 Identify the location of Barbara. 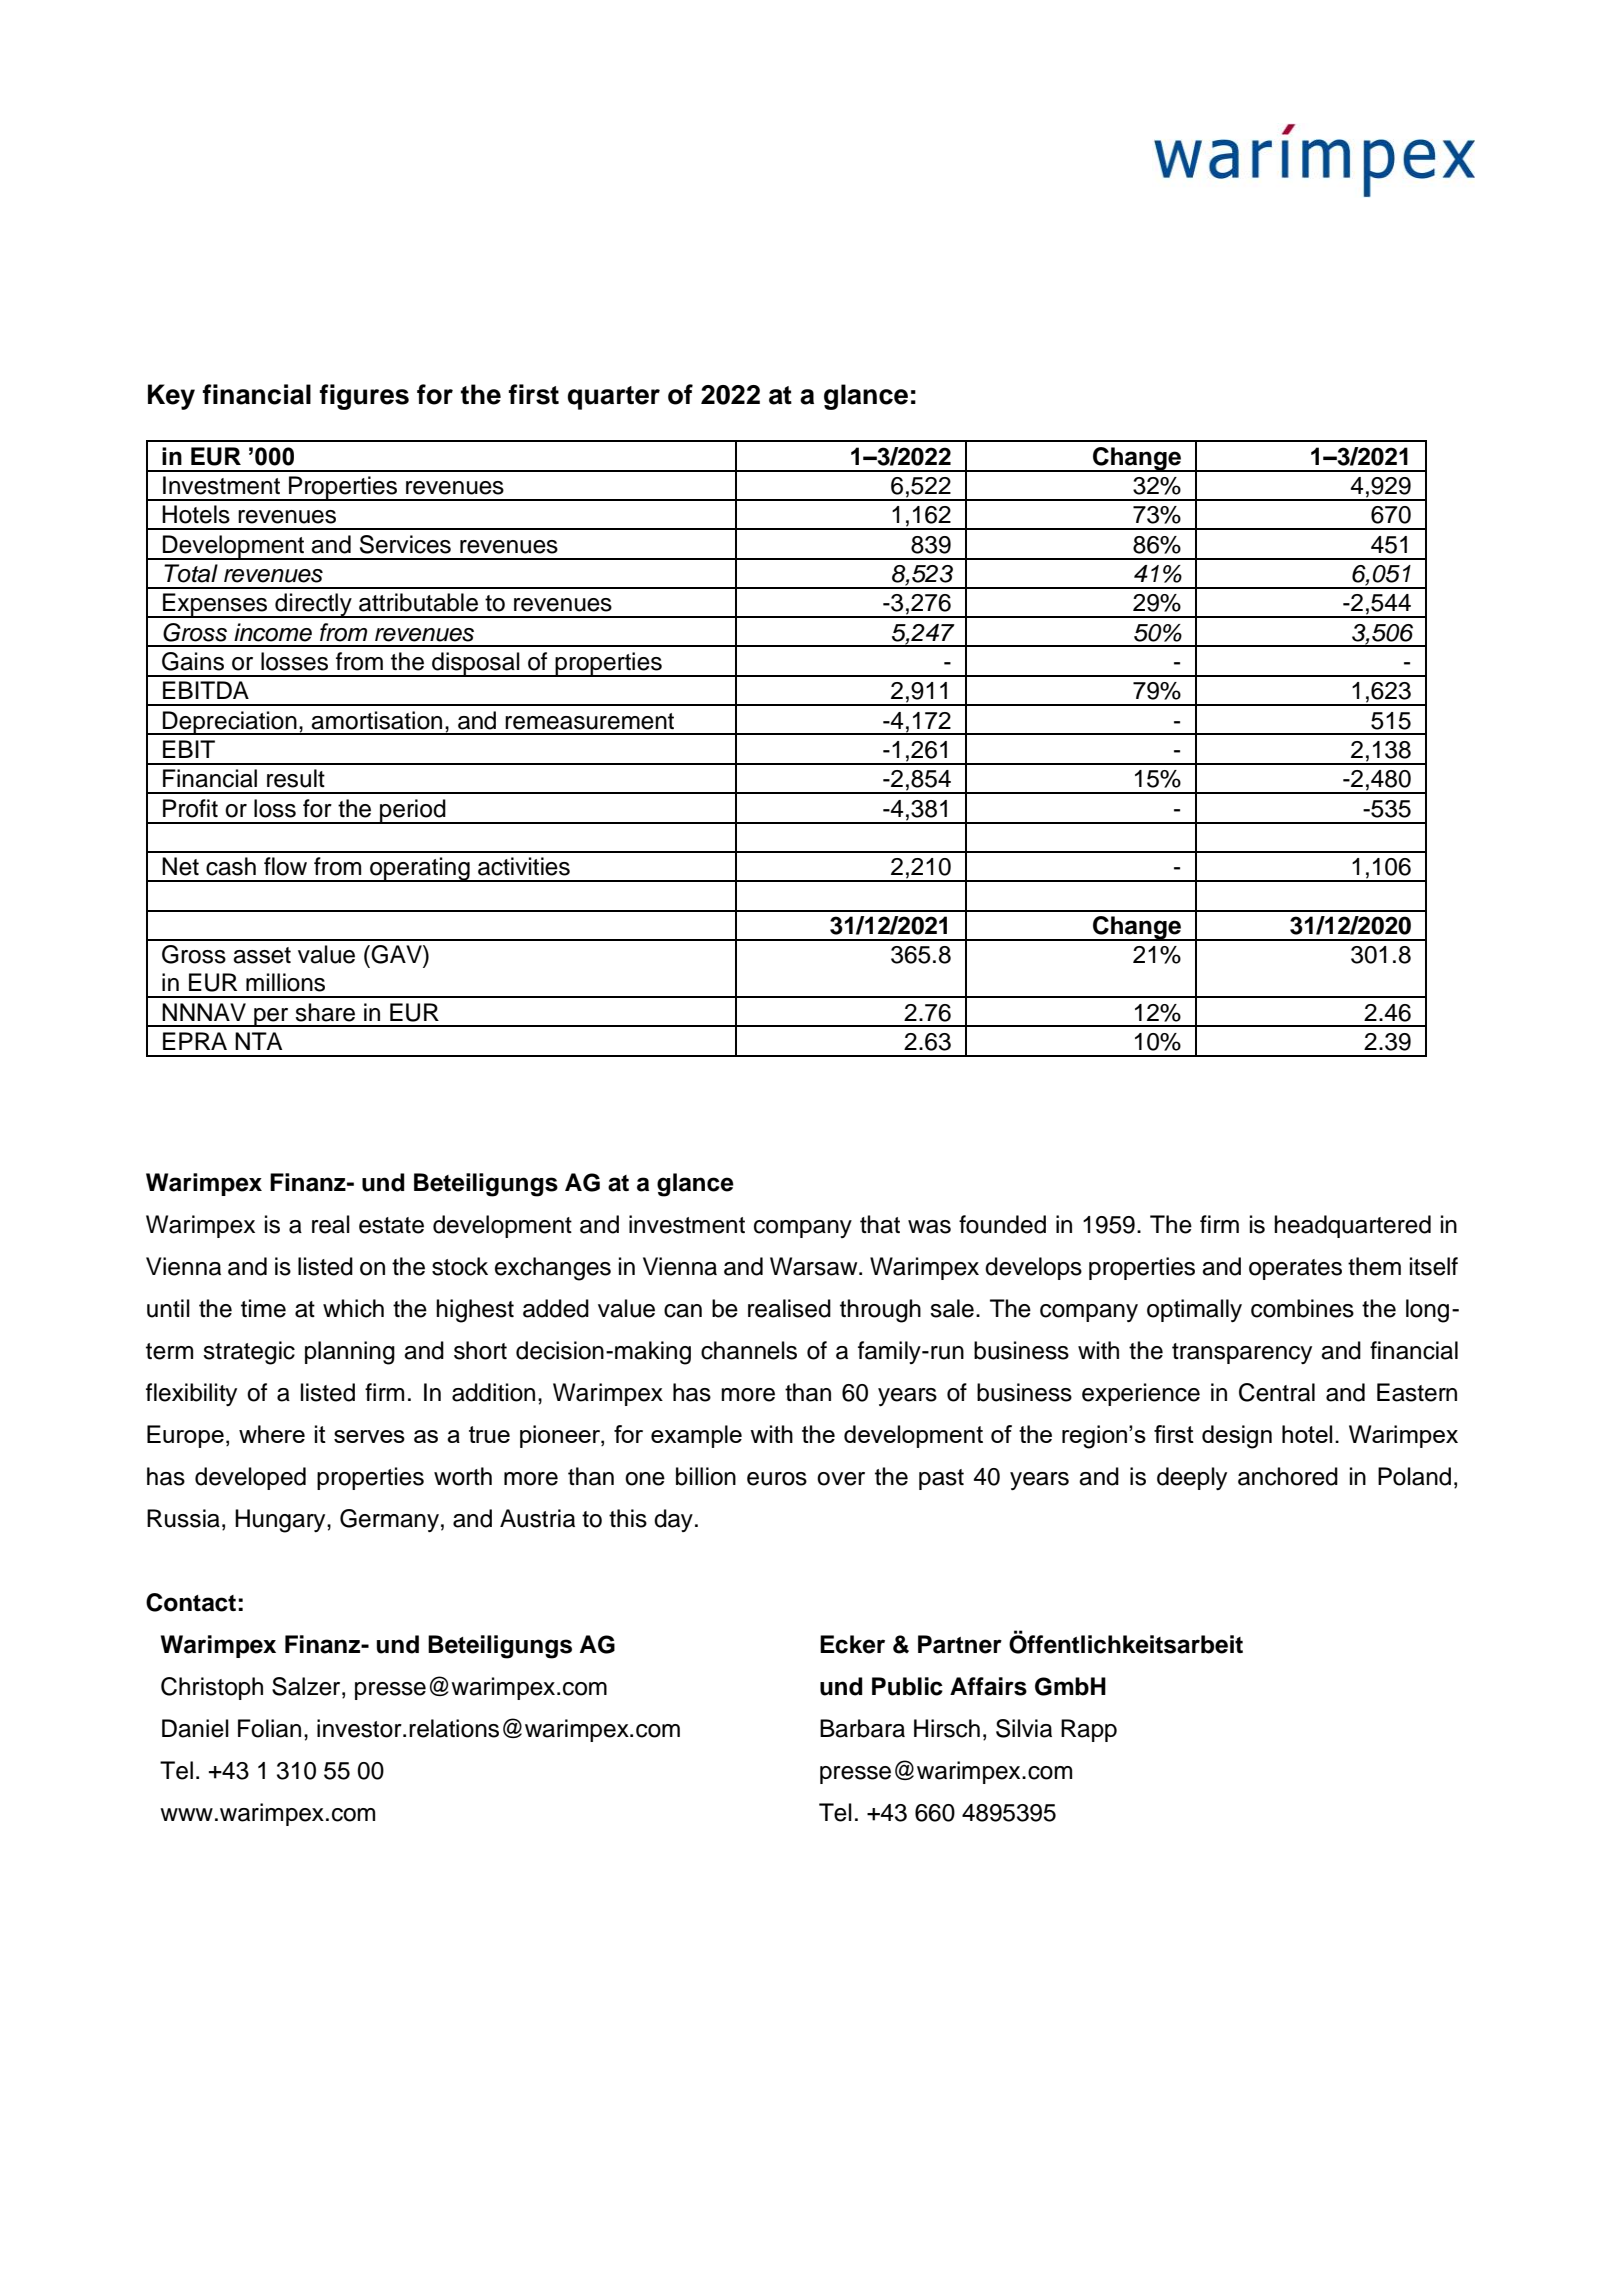
(862, 1728).
